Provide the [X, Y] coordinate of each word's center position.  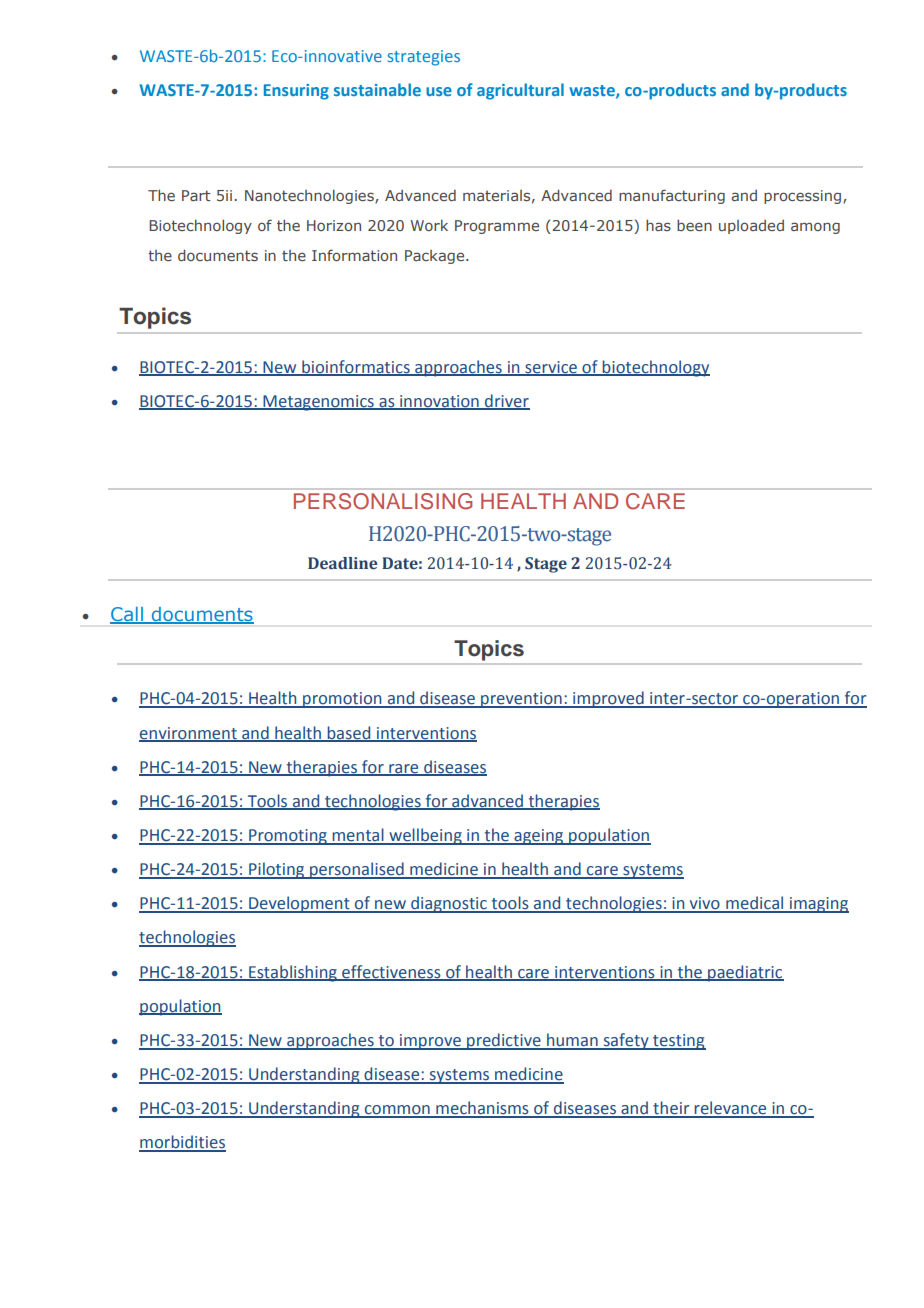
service [551, 368]
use [439, 91]
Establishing [293, 973]
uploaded [751, 227]
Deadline [343, 563]
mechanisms [482, 1109]
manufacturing [672, 196]
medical [755, 904]
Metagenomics [318, 403]
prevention [521, 700]
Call [127, 615]
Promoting [288, 837]
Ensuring [296, 92]
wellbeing [425, 836]
